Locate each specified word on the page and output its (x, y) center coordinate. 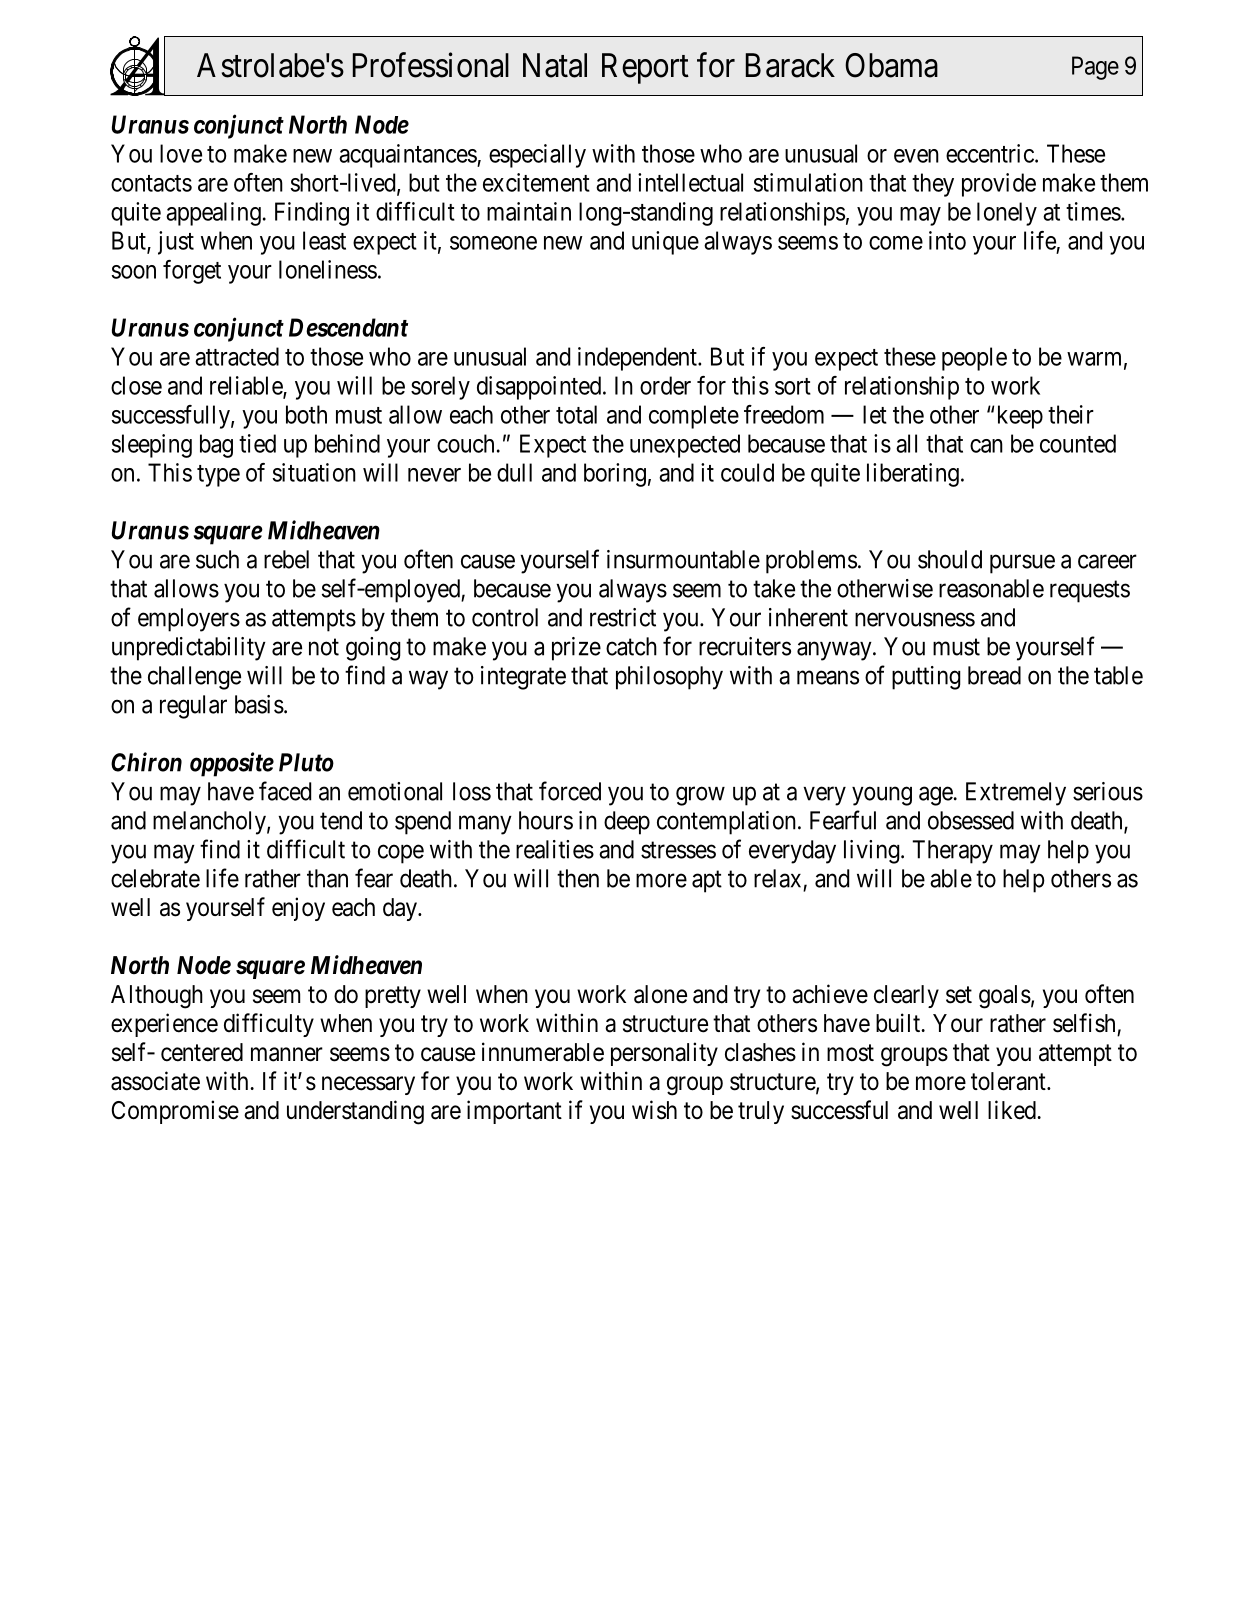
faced (285, 791)
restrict (623, 617)
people (974, 359)
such (217, 559)
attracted (237, 356)
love (181, 153)
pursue (1022, 564)
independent (638, 359)
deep (627, 823)
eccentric (990, 153)
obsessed (971, 820)
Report (645, 68)
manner (287, 1054)
